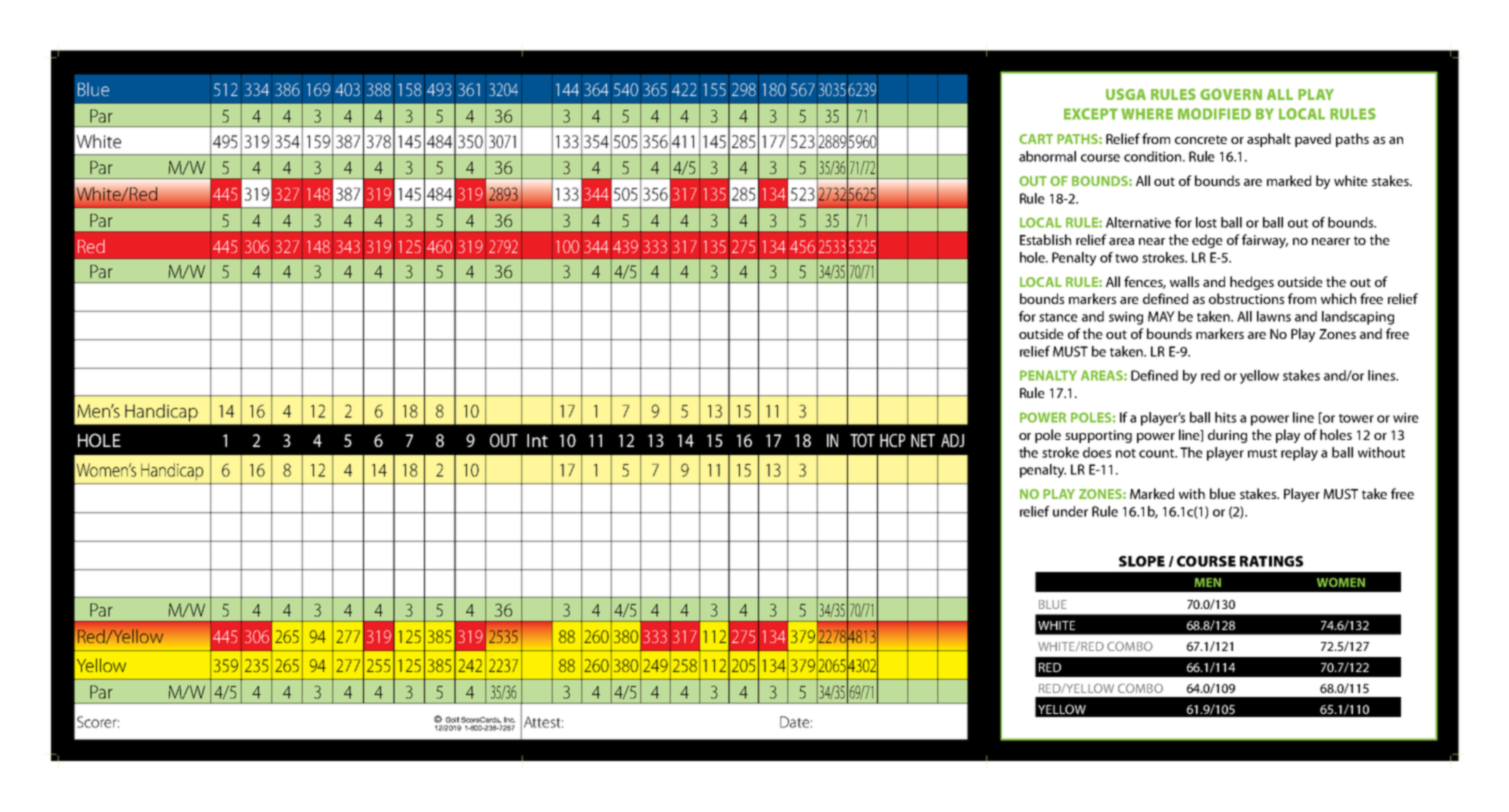 This image has width=1509, height=812. Describe the element at coordinates (1036, 139) in the image. I see `CART` at that location.
